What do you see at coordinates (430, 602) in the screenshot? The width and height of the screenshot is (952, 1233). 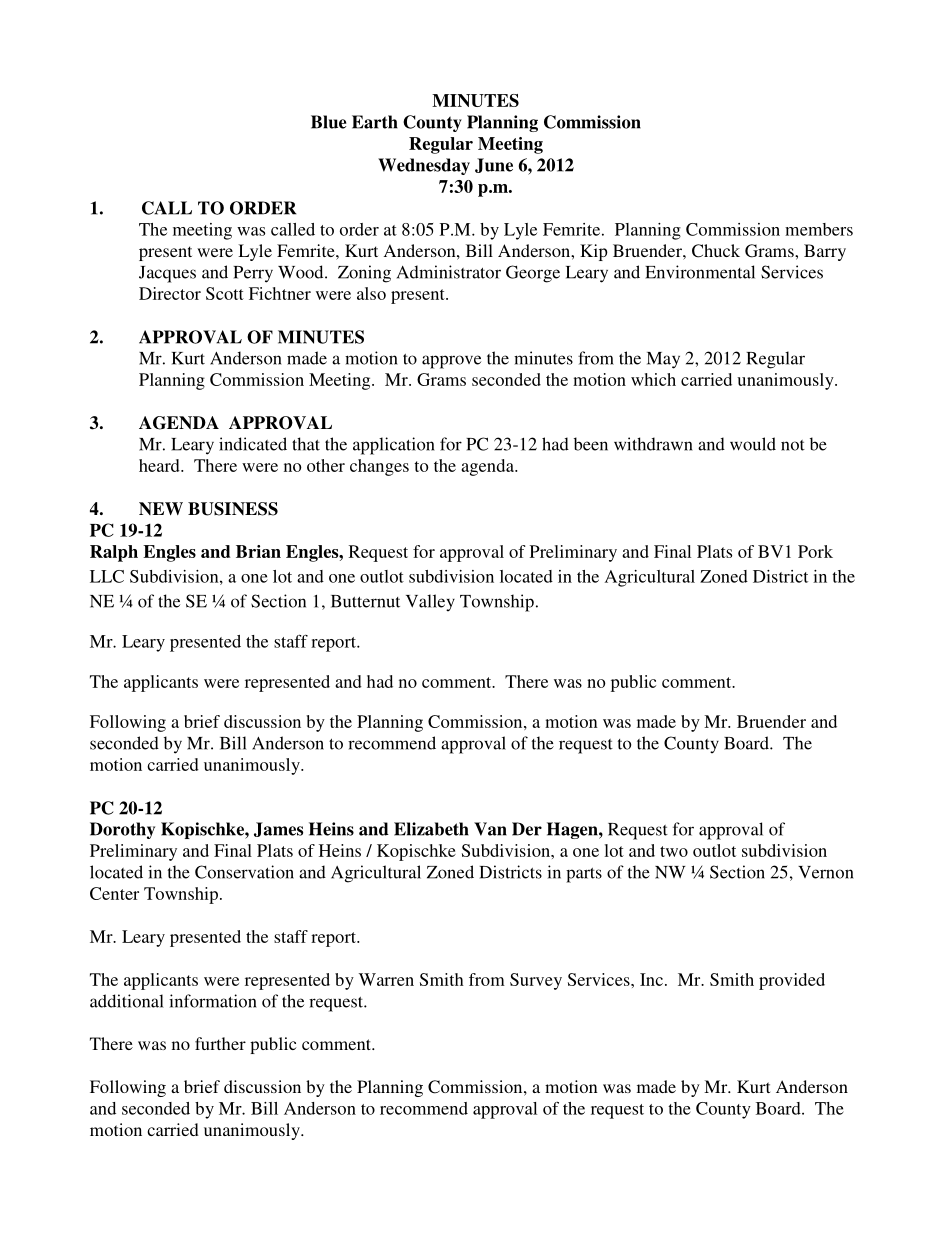 I see `Valley` at bounding box center [430, 602].
